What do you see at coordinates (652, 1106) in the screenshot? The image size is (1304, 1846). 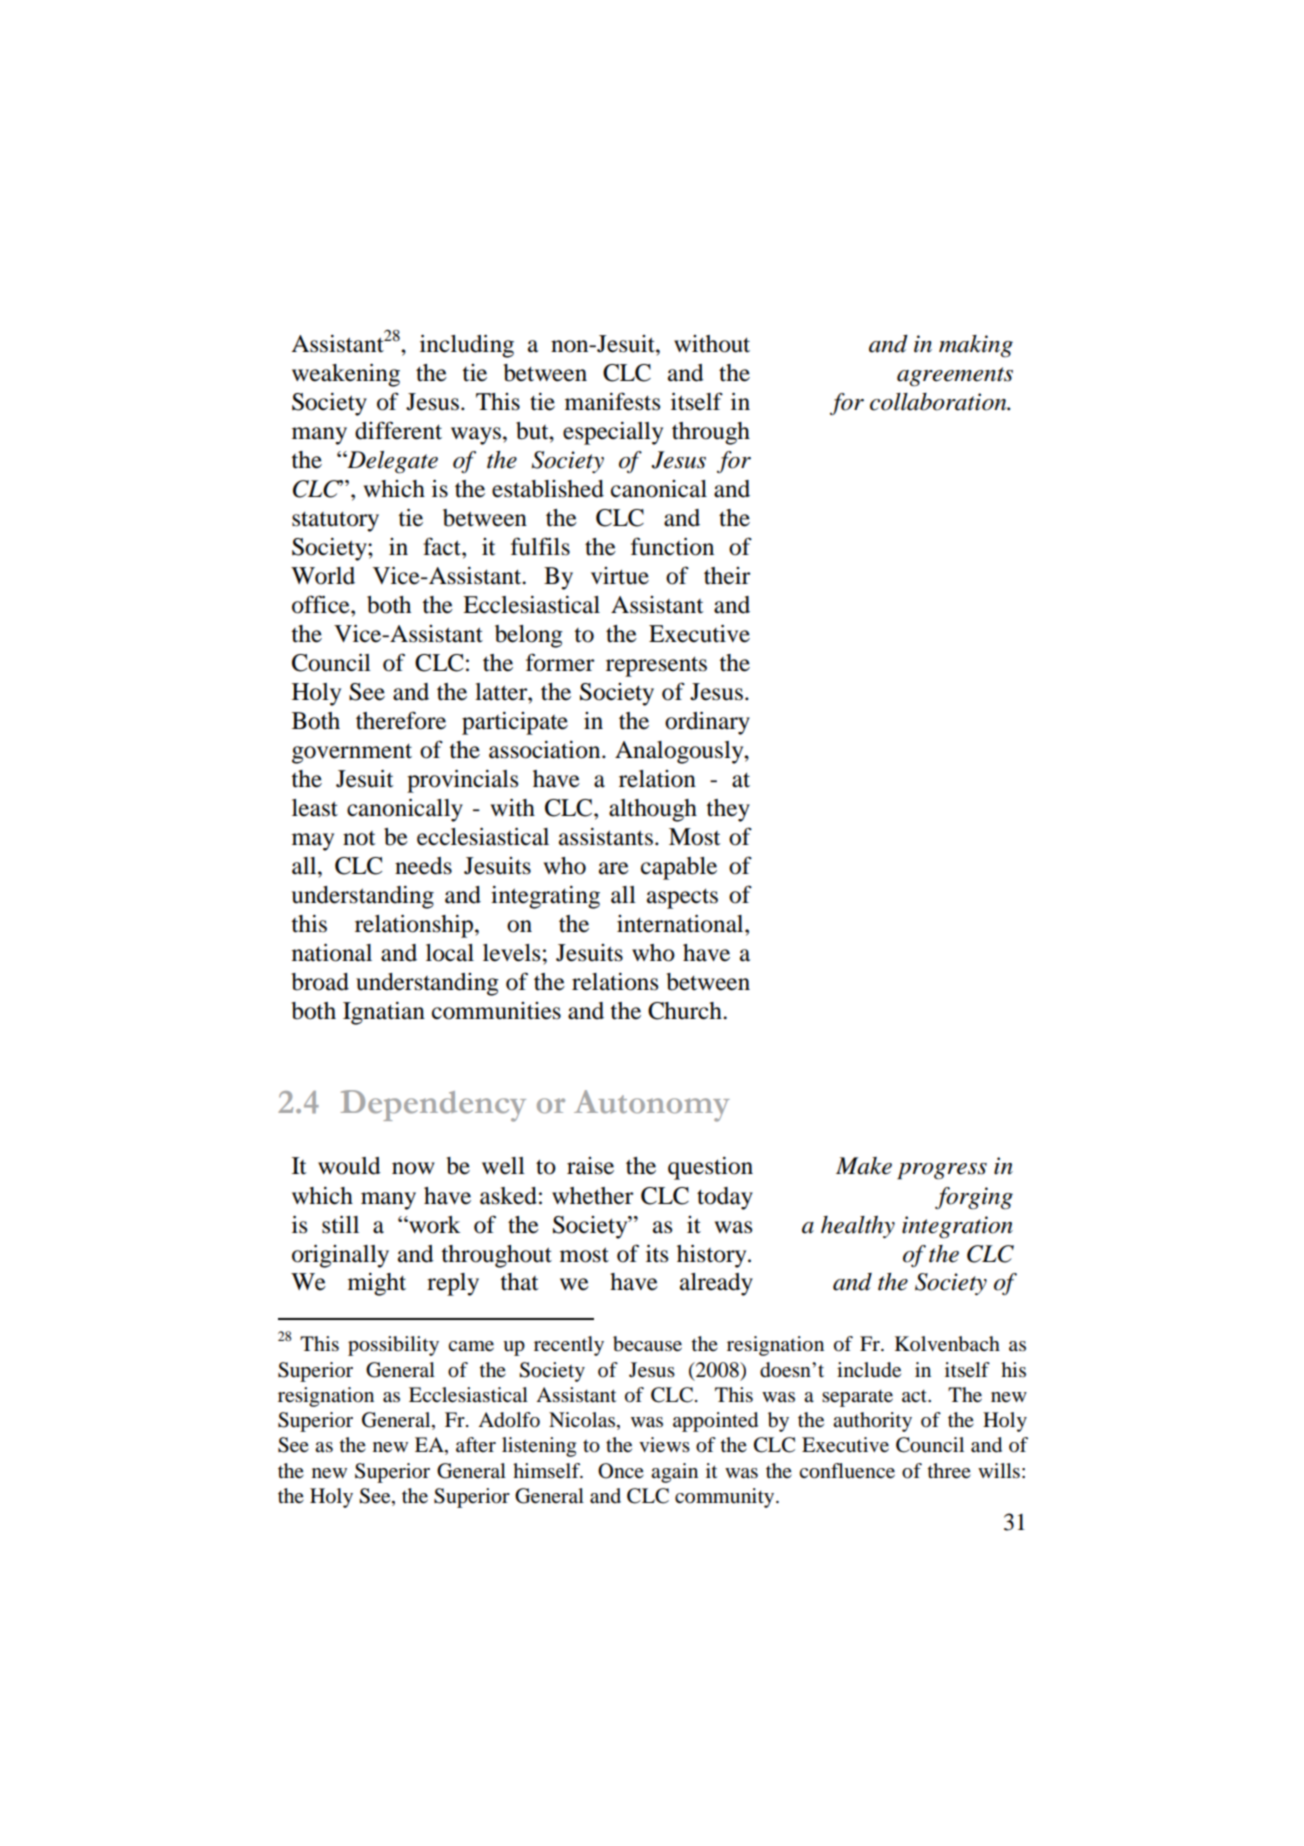 I see `Autonomy` at bounding box center [652, 1106].
